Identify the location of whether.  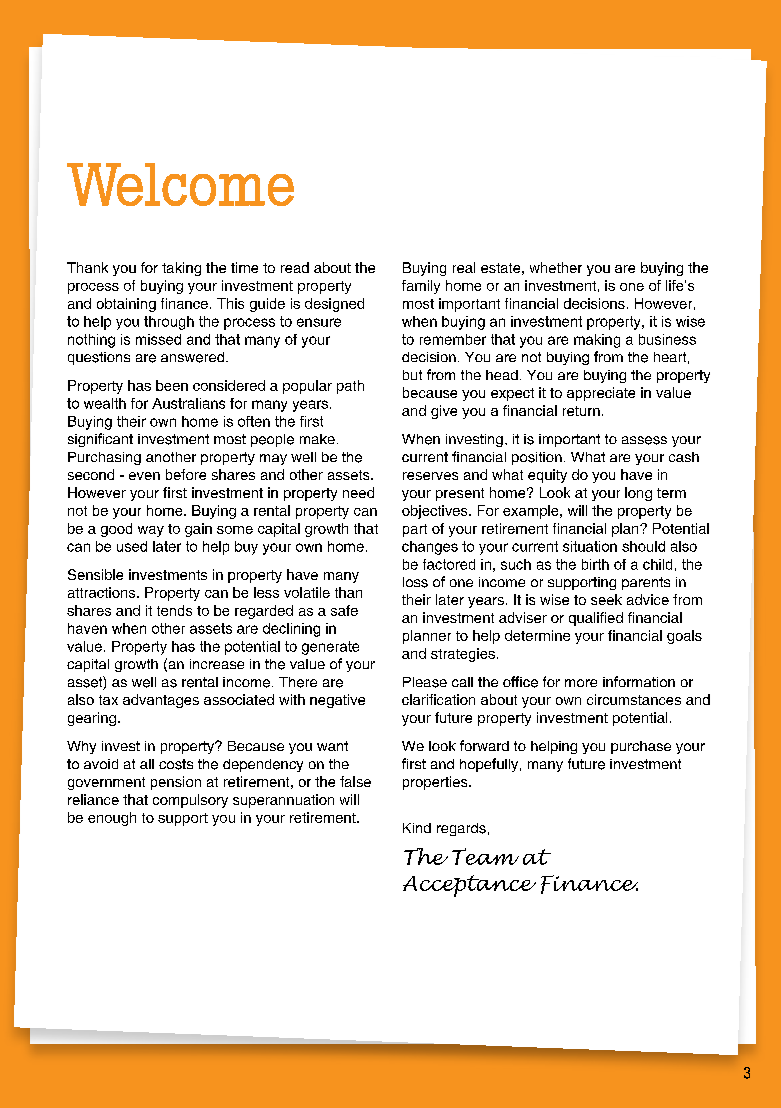
(556, 267).
